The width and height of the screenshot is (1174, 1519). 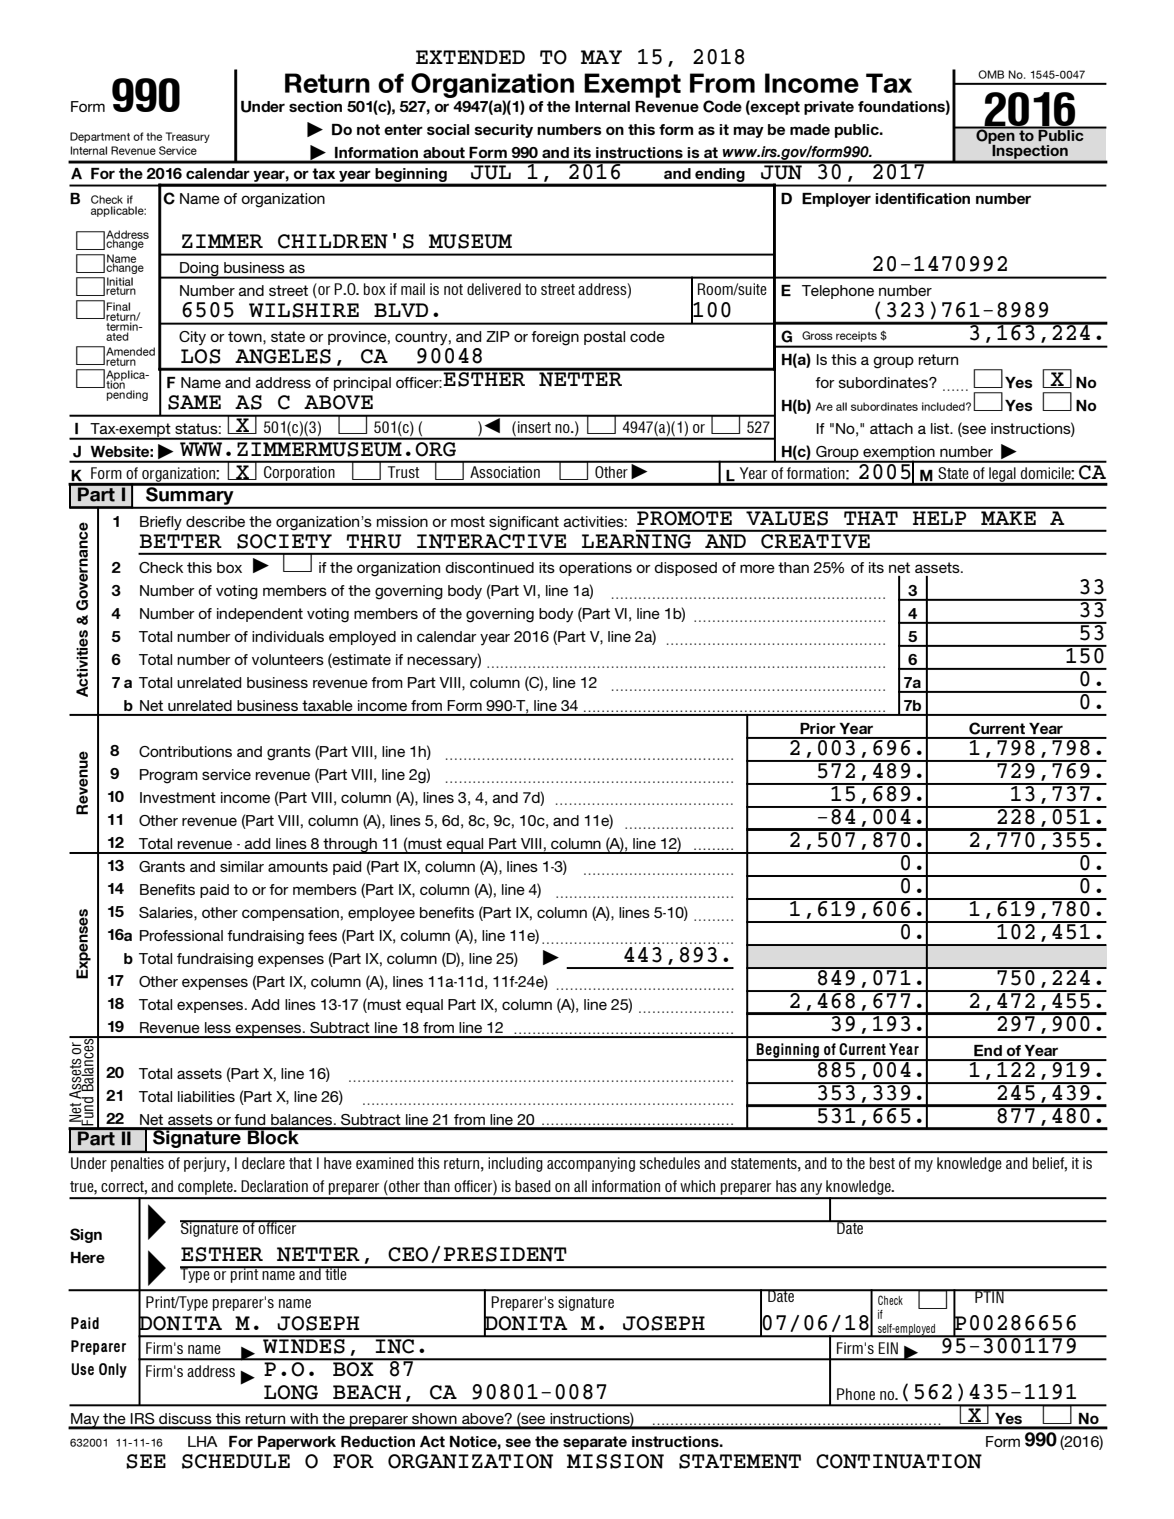 What do you see at coordinates (206, 1096) in the screenshot?
I see `liabilities` at bounding box center [206, 1096].
